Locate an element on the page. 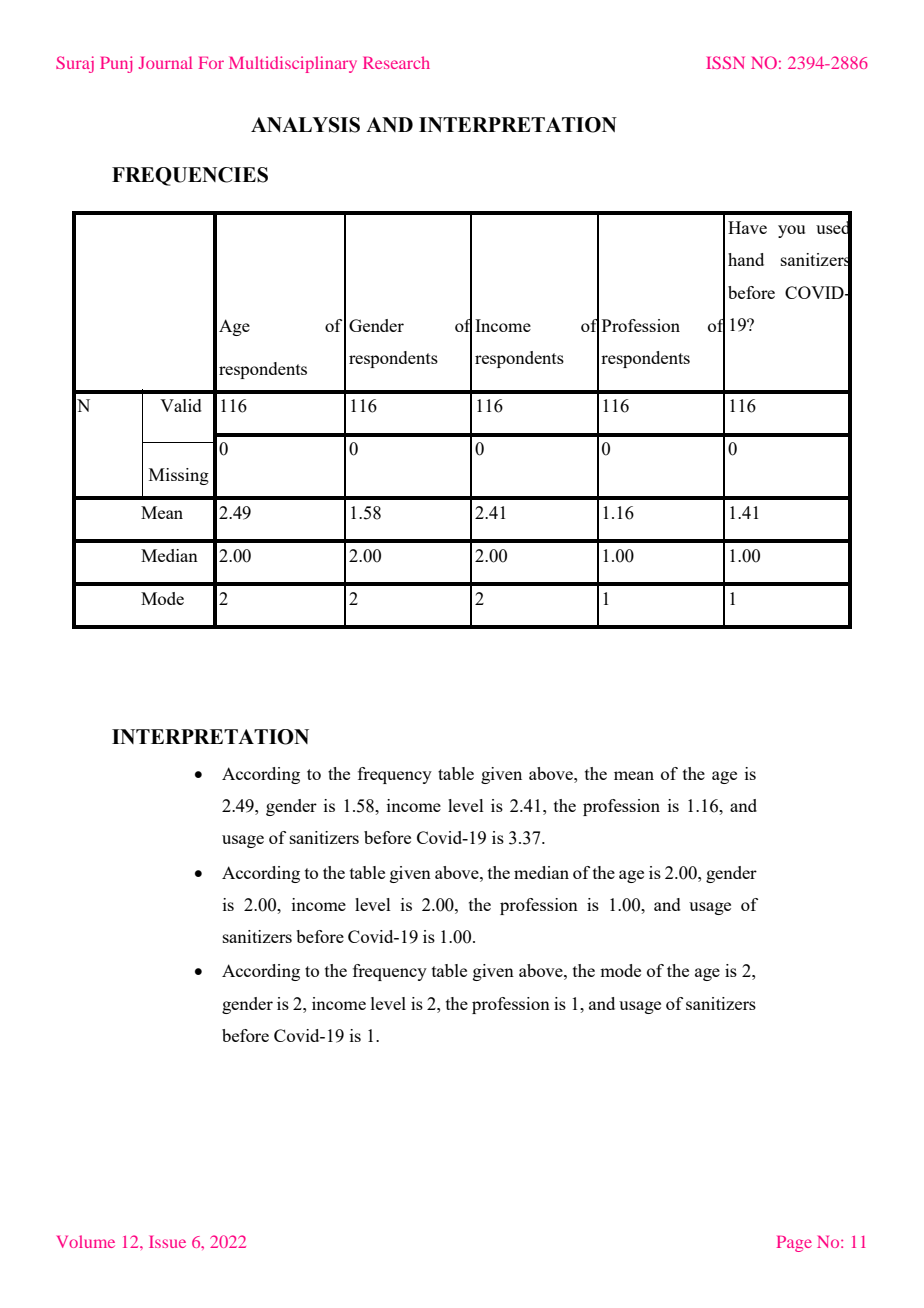  Volume is located at coordinates (86, 1241).
